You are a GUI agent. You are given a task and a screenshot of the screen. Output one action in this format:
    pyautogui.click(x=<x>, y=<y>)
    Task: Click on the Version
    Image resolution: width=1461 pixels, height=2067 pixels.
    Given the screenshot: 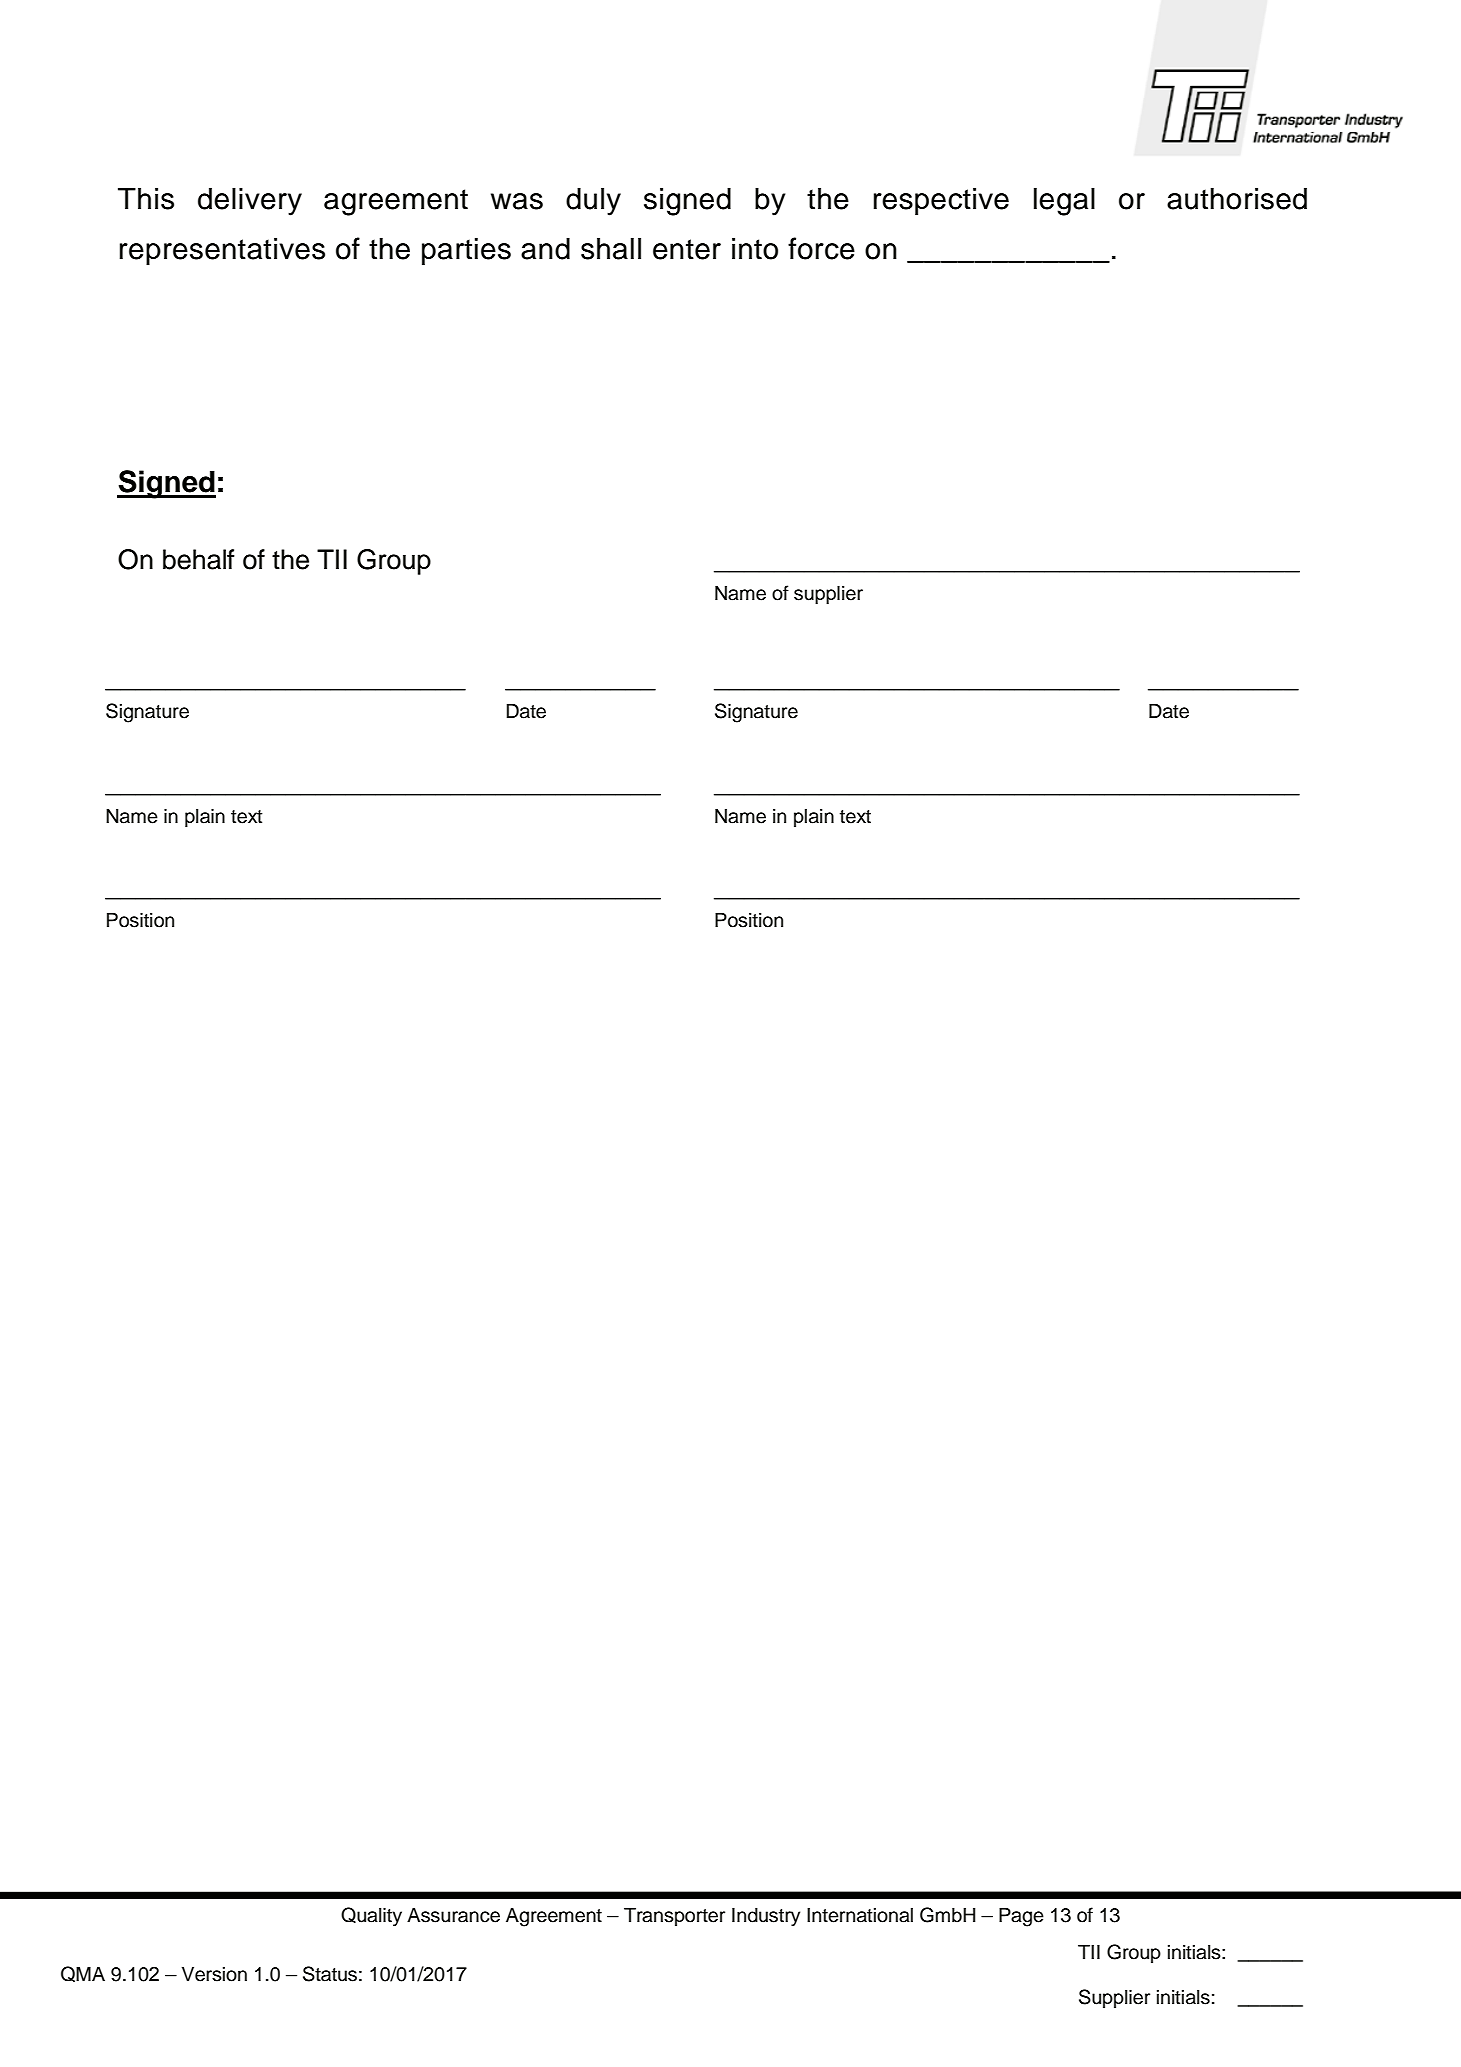 What is the action you would take?
    pyautogui.click(x=214, y=1974)
